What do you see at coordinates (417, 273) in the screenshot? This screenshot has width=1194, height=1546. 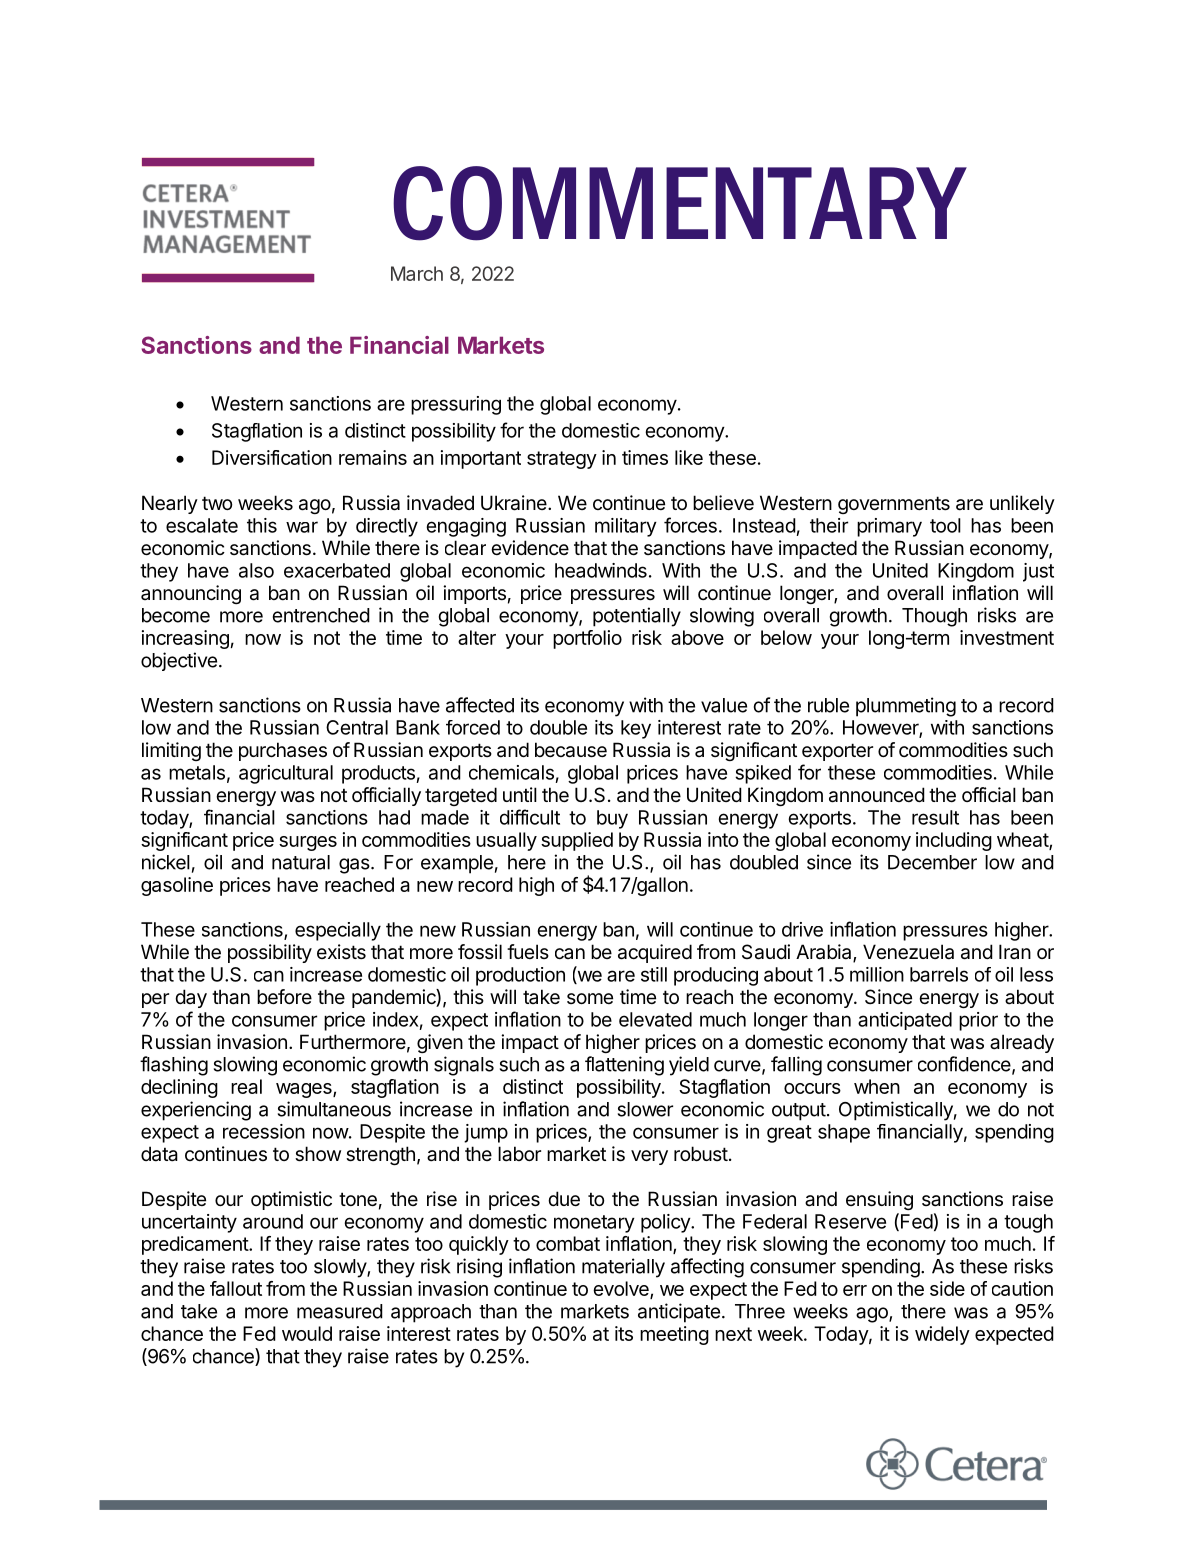 I see `March` at bounding box center [417, 273].
